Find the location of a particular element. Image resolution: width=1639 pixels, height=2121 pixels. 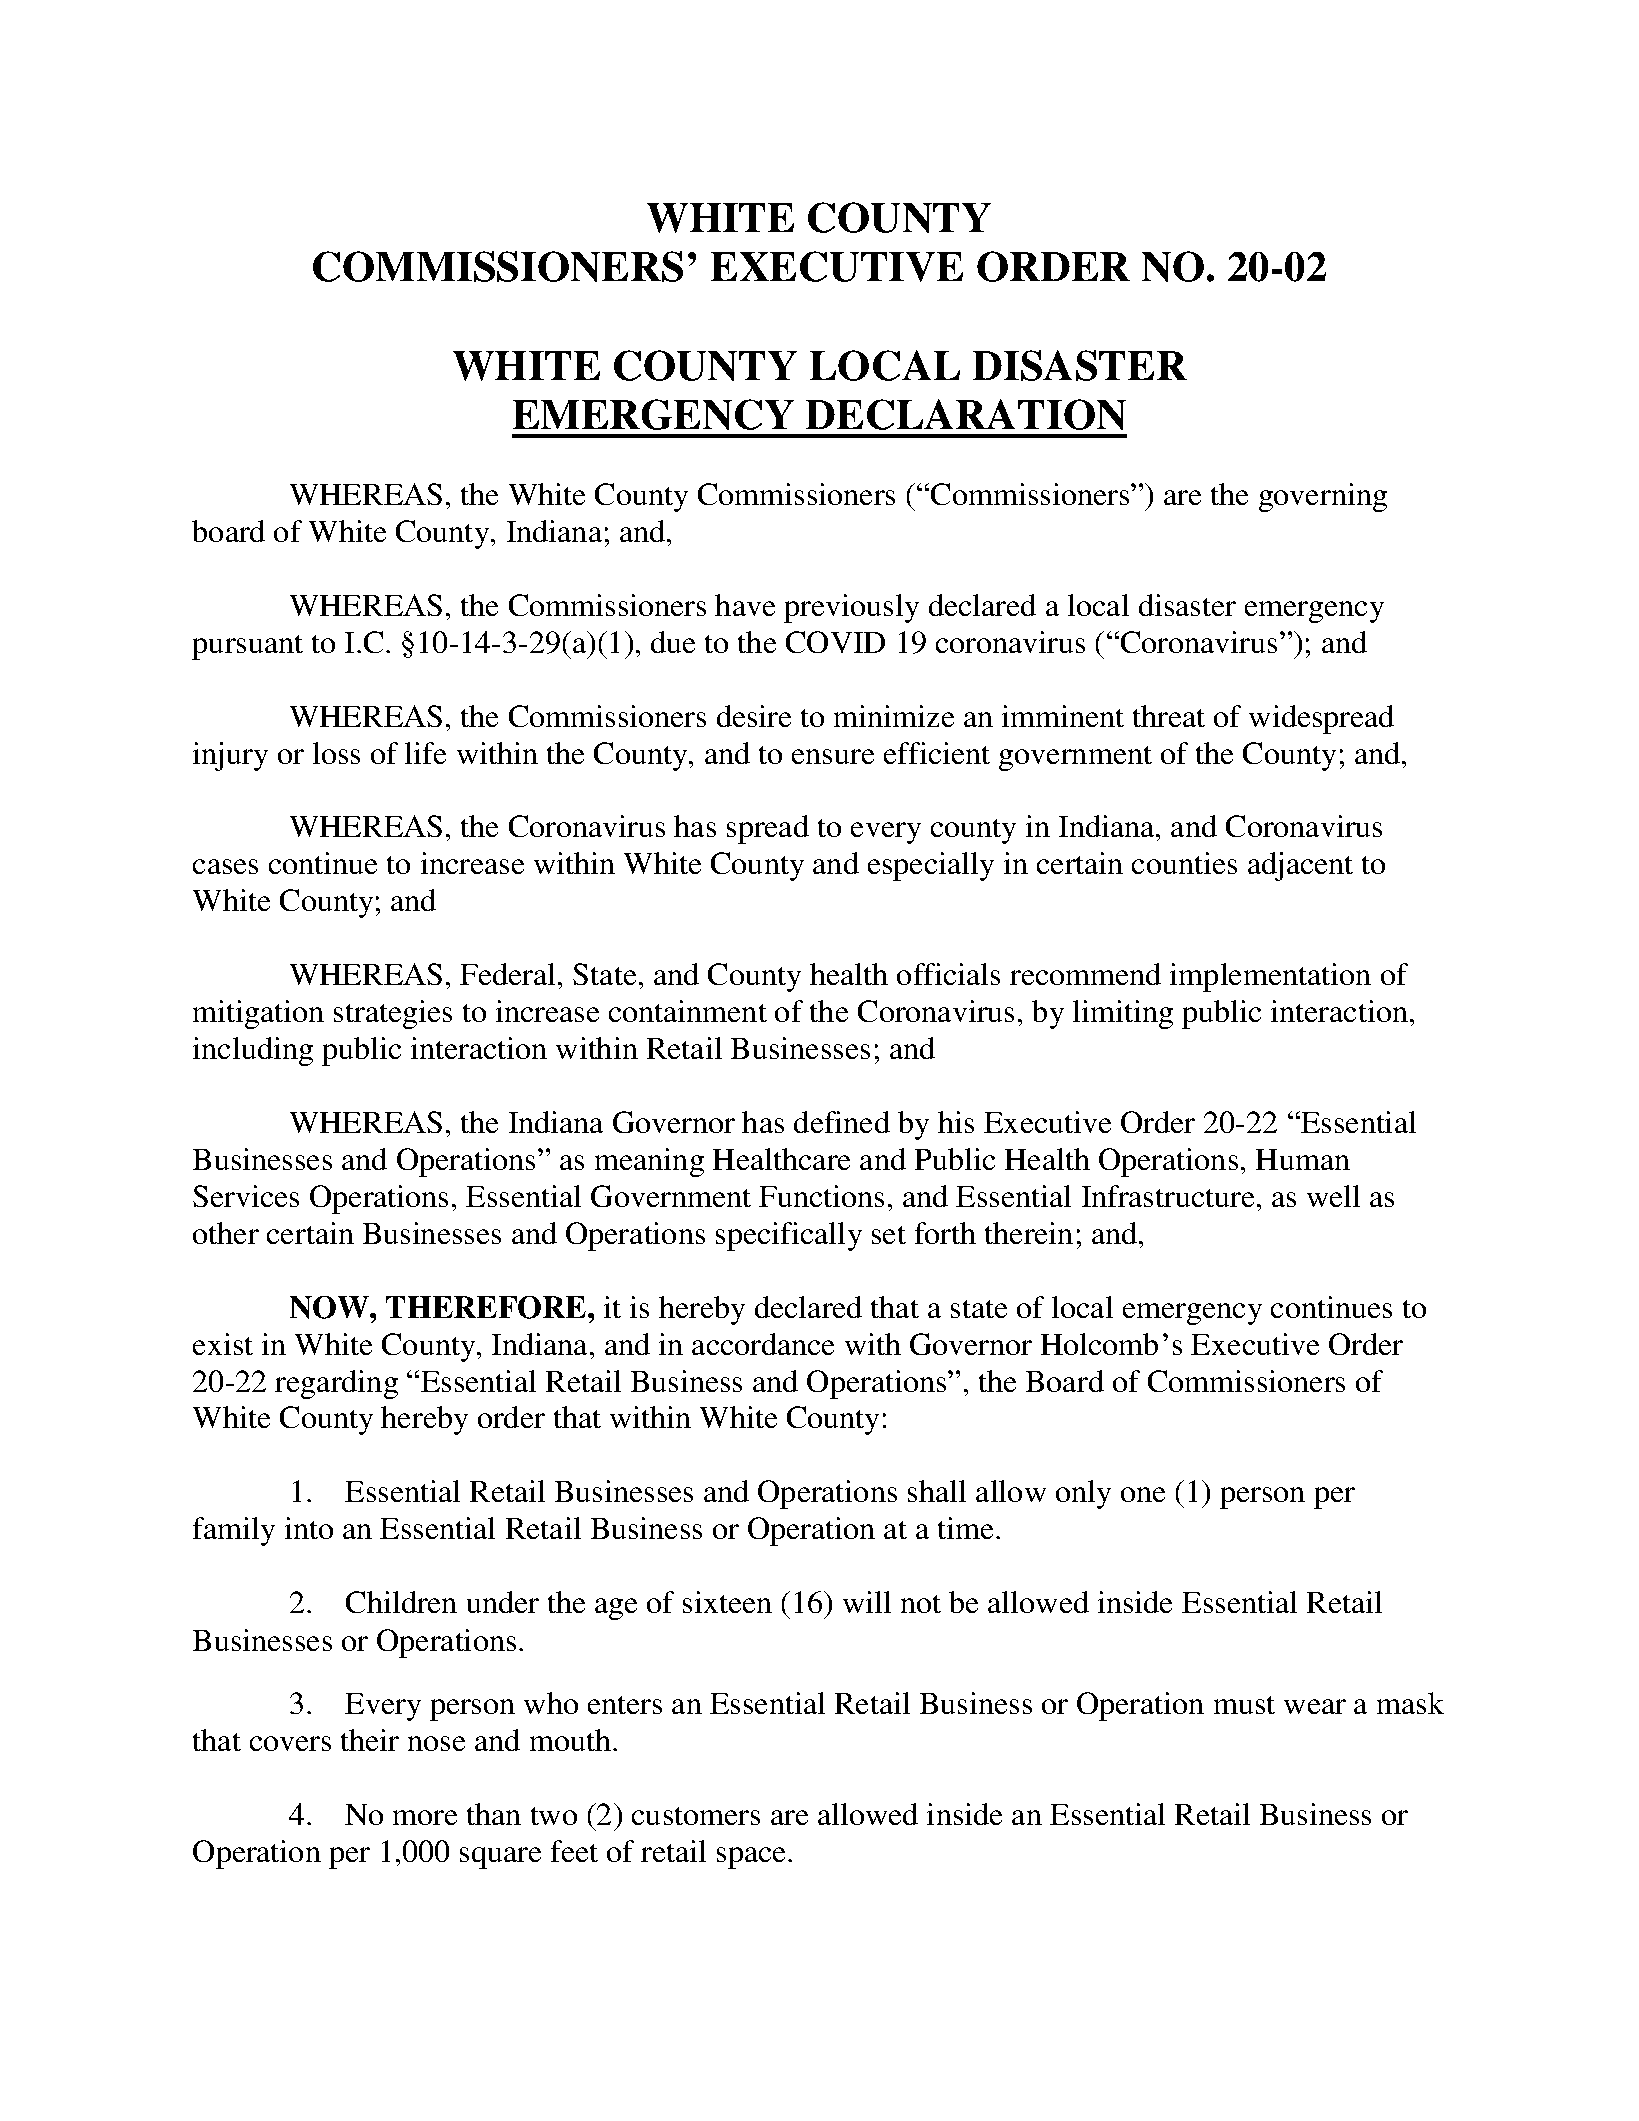

space is located at coordinates (753, 1858).
